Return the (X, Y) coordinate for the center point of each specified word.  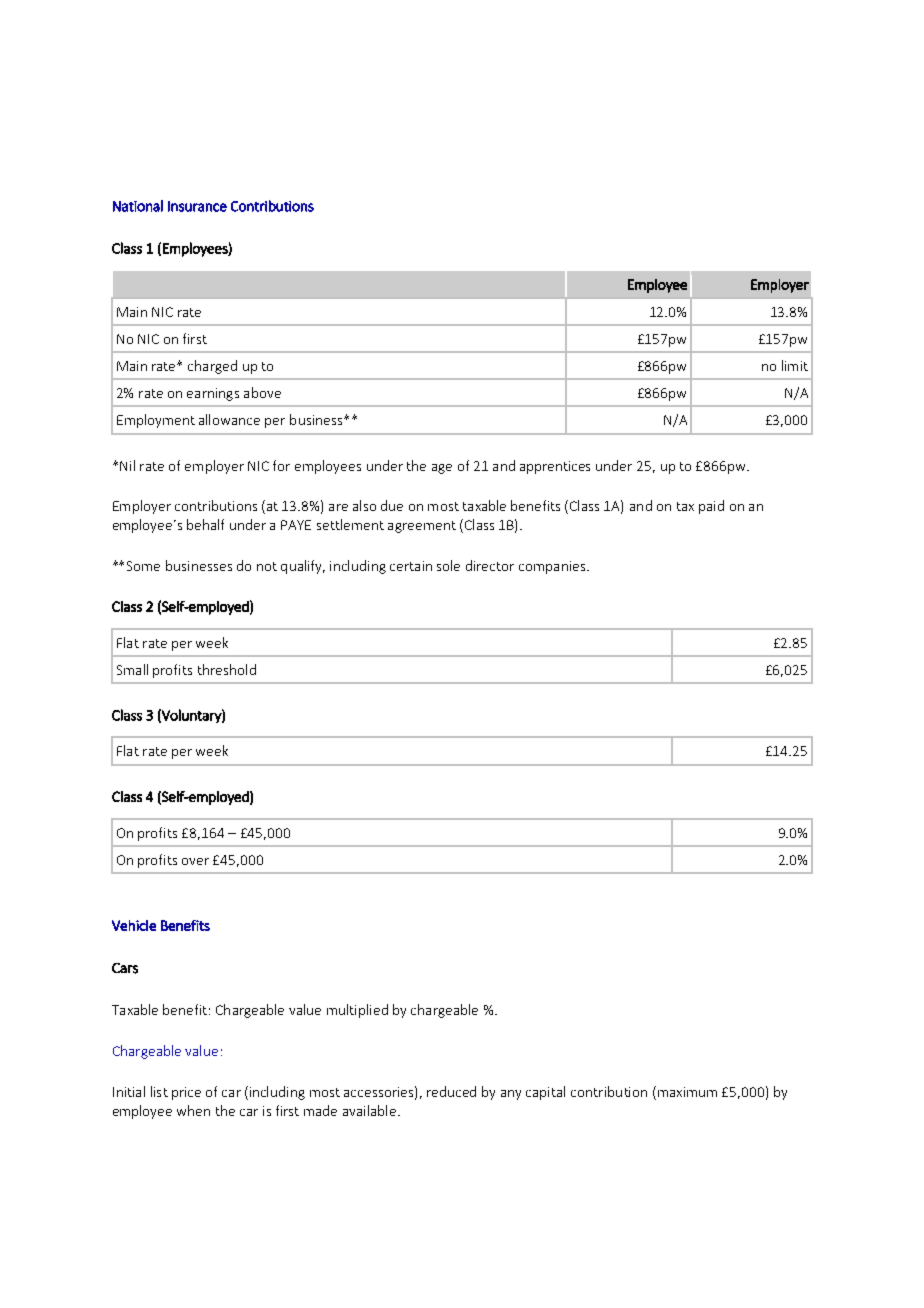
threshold (227, 669)
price (186, 1093)
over (195, 861)
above (262, 392)
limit (795, 365)
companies (553, 567)
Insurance (197, 206)
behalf (205, 524)
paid (711, 507)
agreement (422, 527)
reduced (451, 1091)
